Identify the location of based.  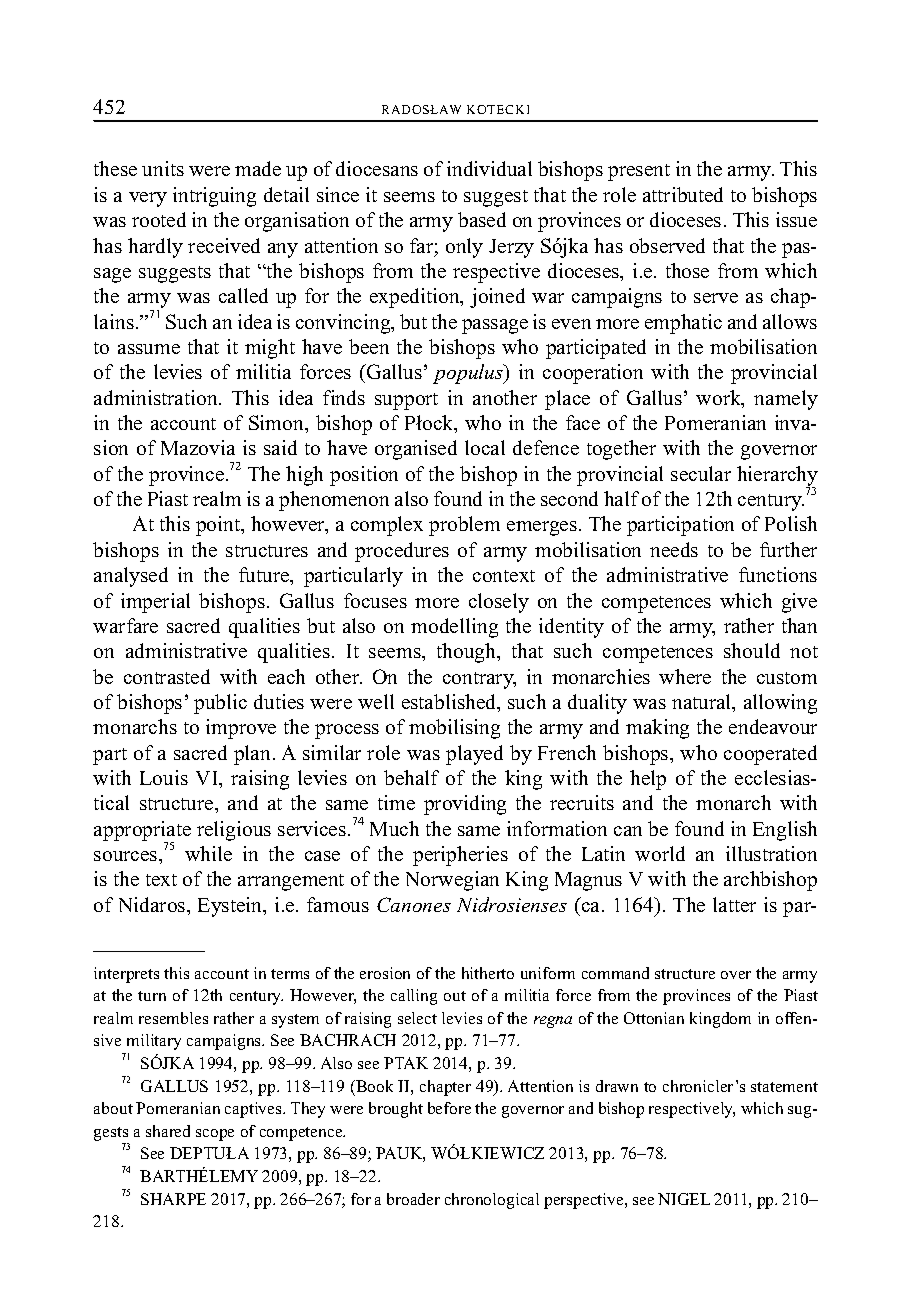
(482, 219).
